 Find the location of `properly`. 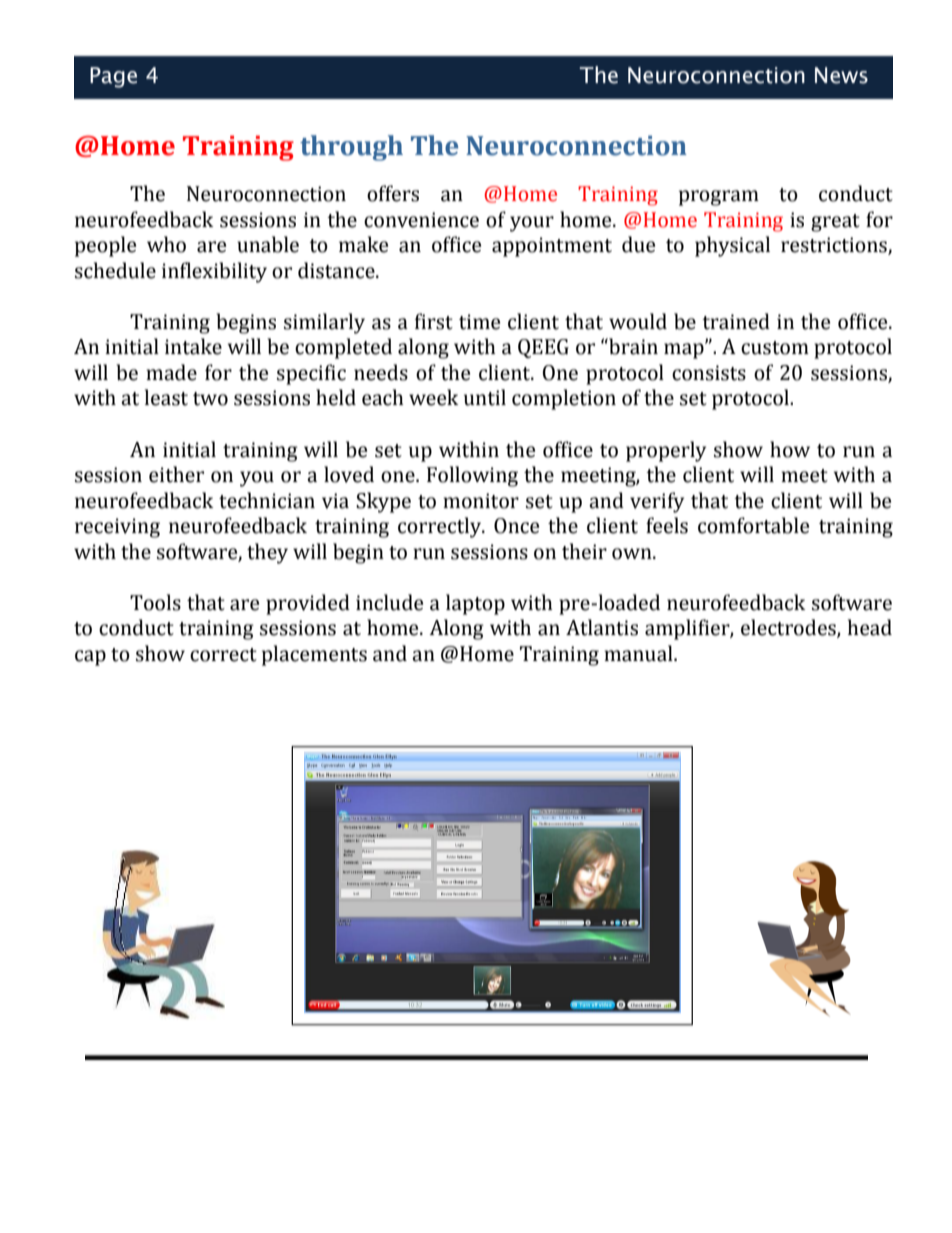

properly is located at coordinates (666, 451).
